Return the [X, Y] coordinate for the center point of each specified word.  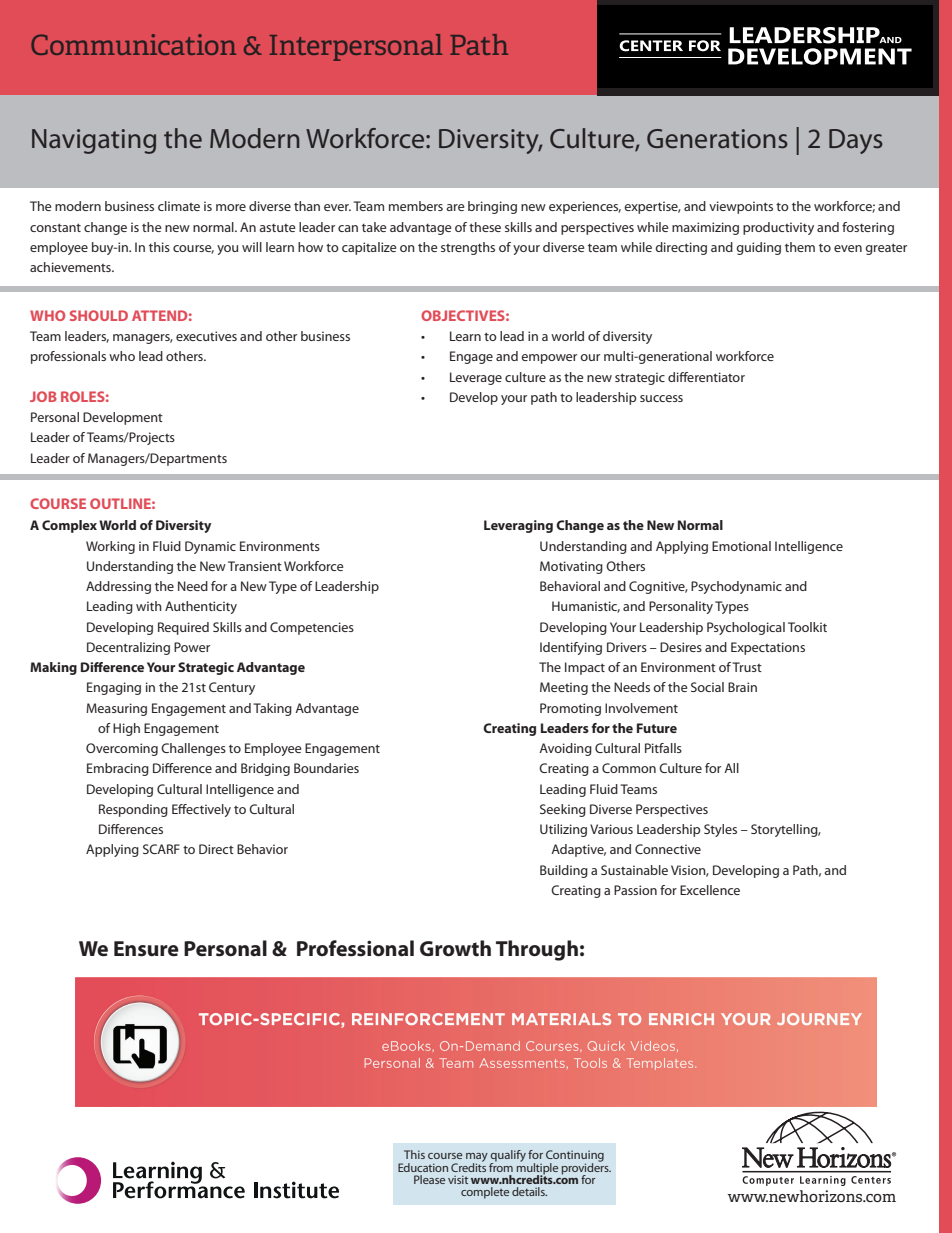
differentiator [706, 377]
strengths [468, 248]
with [149, 606]
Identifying [571, 648]
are [455, 207]
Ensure [146, 949]
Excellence [710, 890]
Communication [133, 44]
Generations [717, 139]
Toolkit [807, 627]
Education [423, 1167]
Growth [455, 948]
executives [206, 336]
